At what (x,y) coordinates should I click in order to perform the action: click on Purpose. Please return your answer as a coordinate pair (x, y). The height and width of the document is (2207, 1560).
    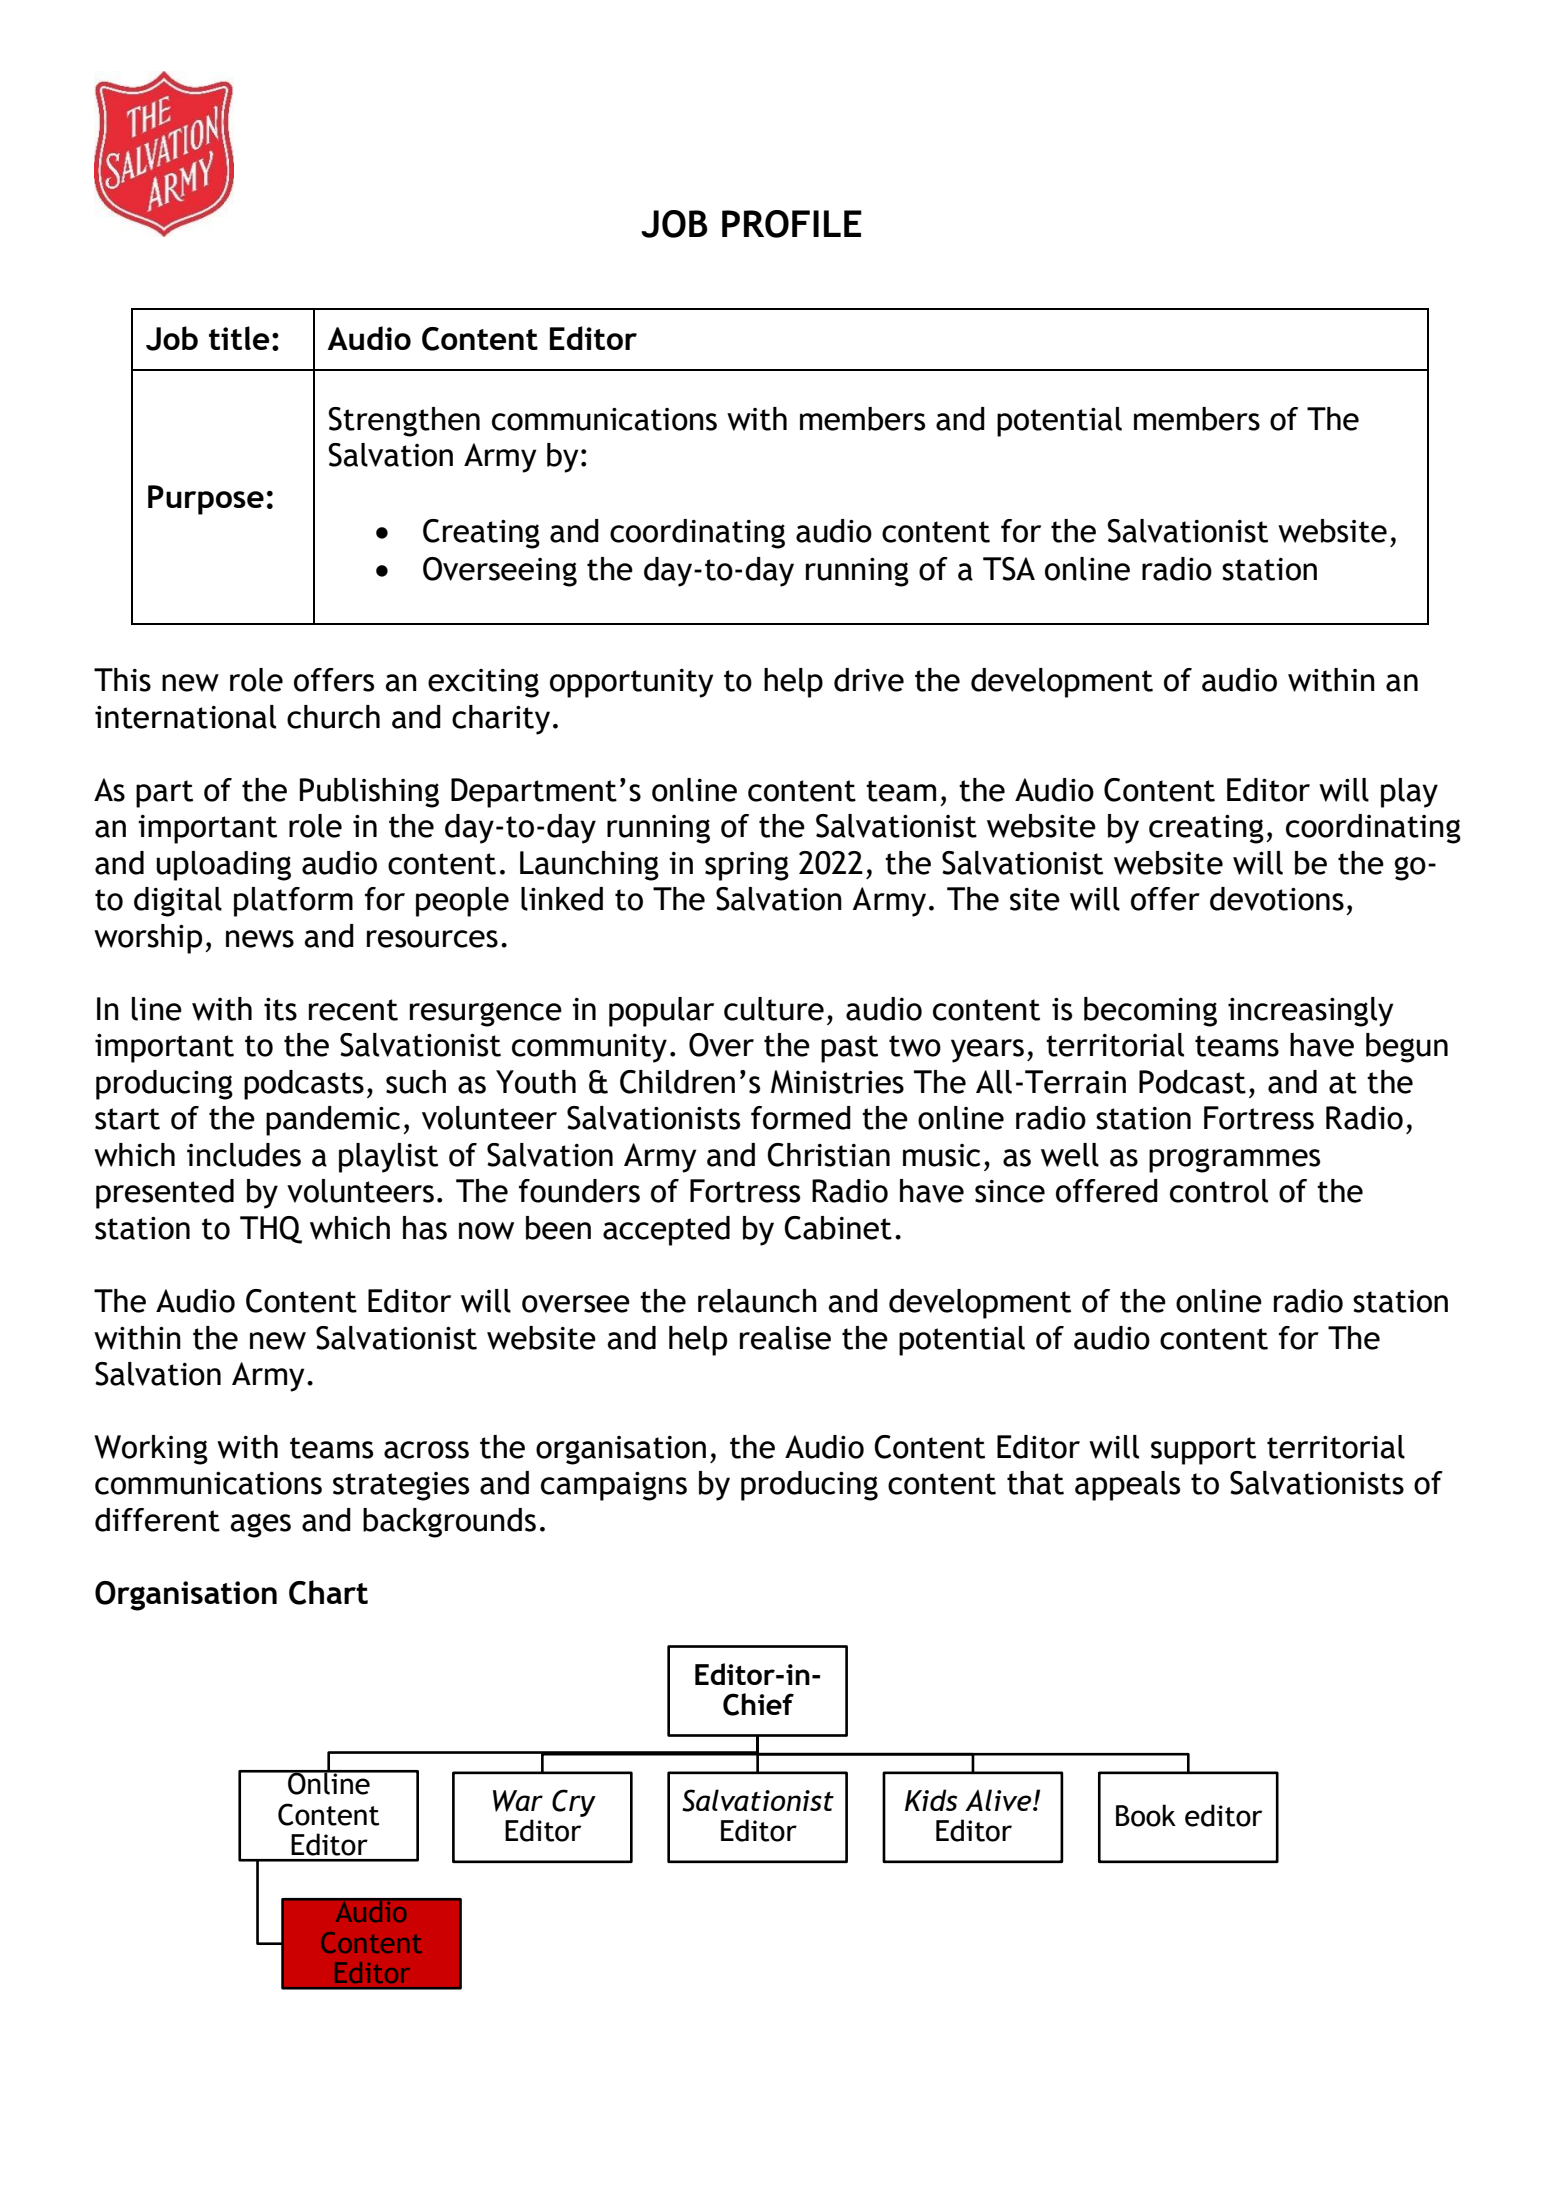
    Looking at the image, I should click on (206, 500).
